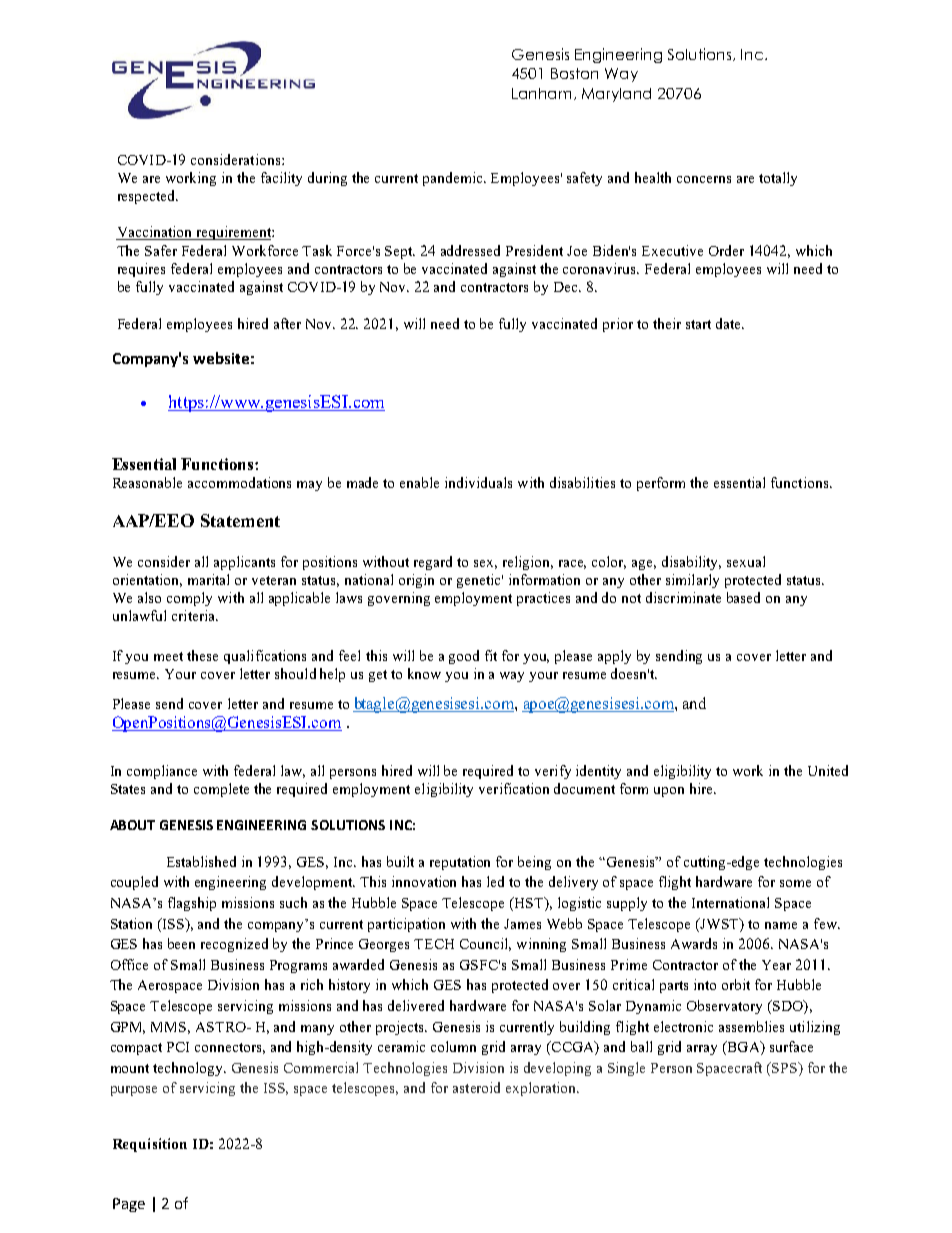 The height and width of the screenshot is (1233, 952). Describe the element at coordinates (669, 792) in the screenshot. I see `upon` at that location.
